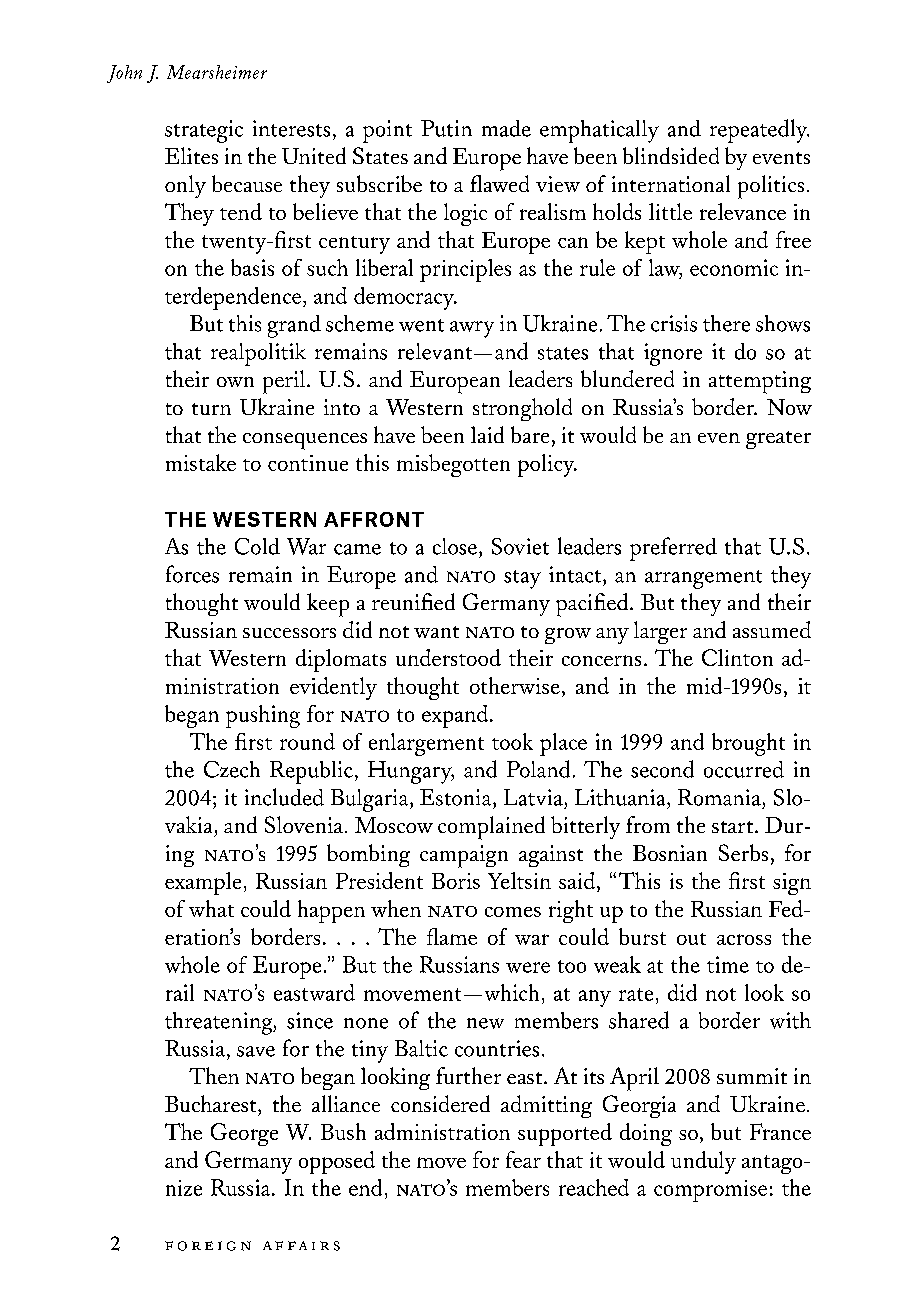 The height and width of the image is (1316, 921). What do you see at coordinates (453, 465) in the image?
I see `misbegotten` at bounding box center [453, 465].
